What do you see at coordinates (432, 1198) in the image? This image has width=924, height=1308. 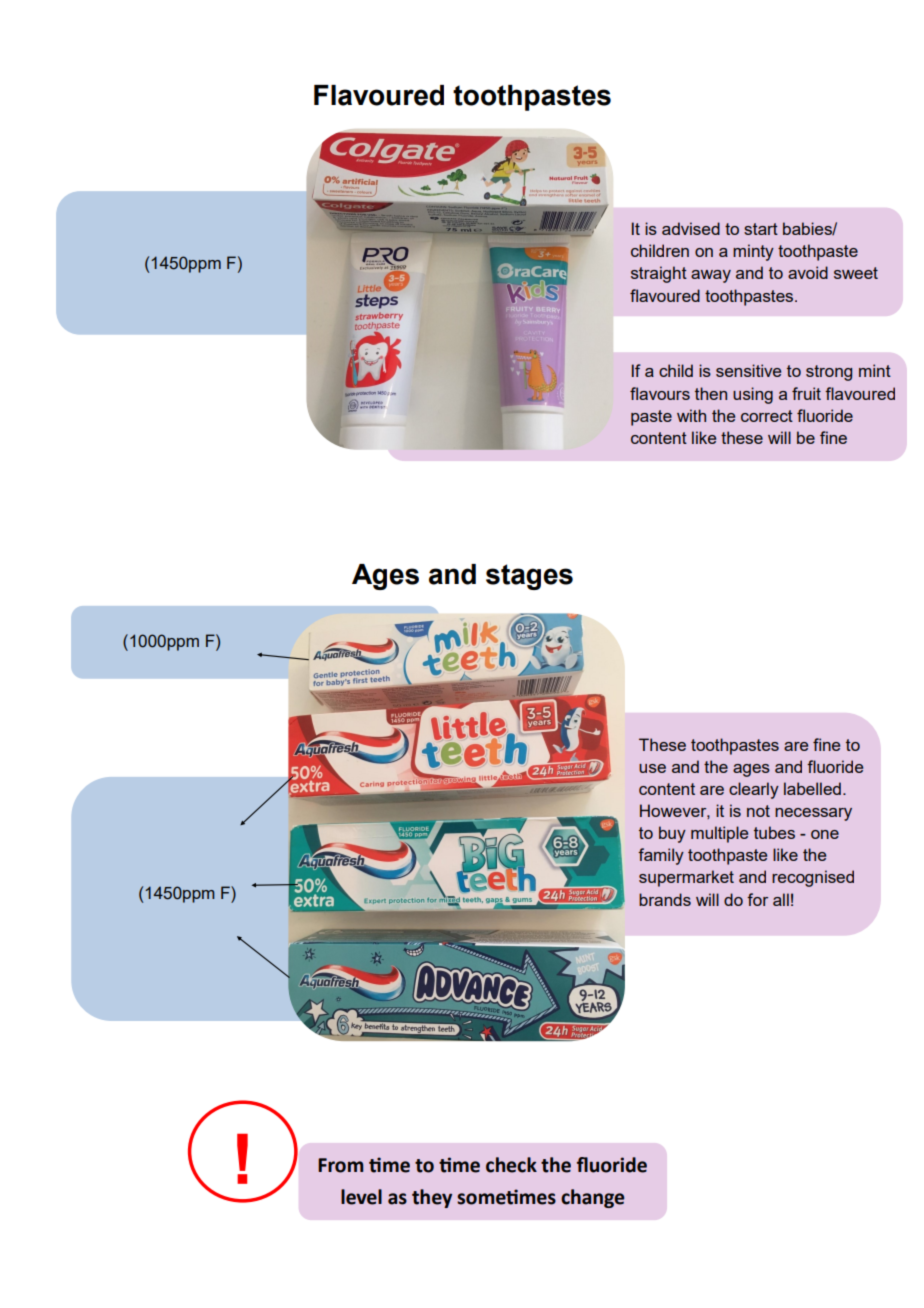 I see `they` at bounding box center [432, 1198].
